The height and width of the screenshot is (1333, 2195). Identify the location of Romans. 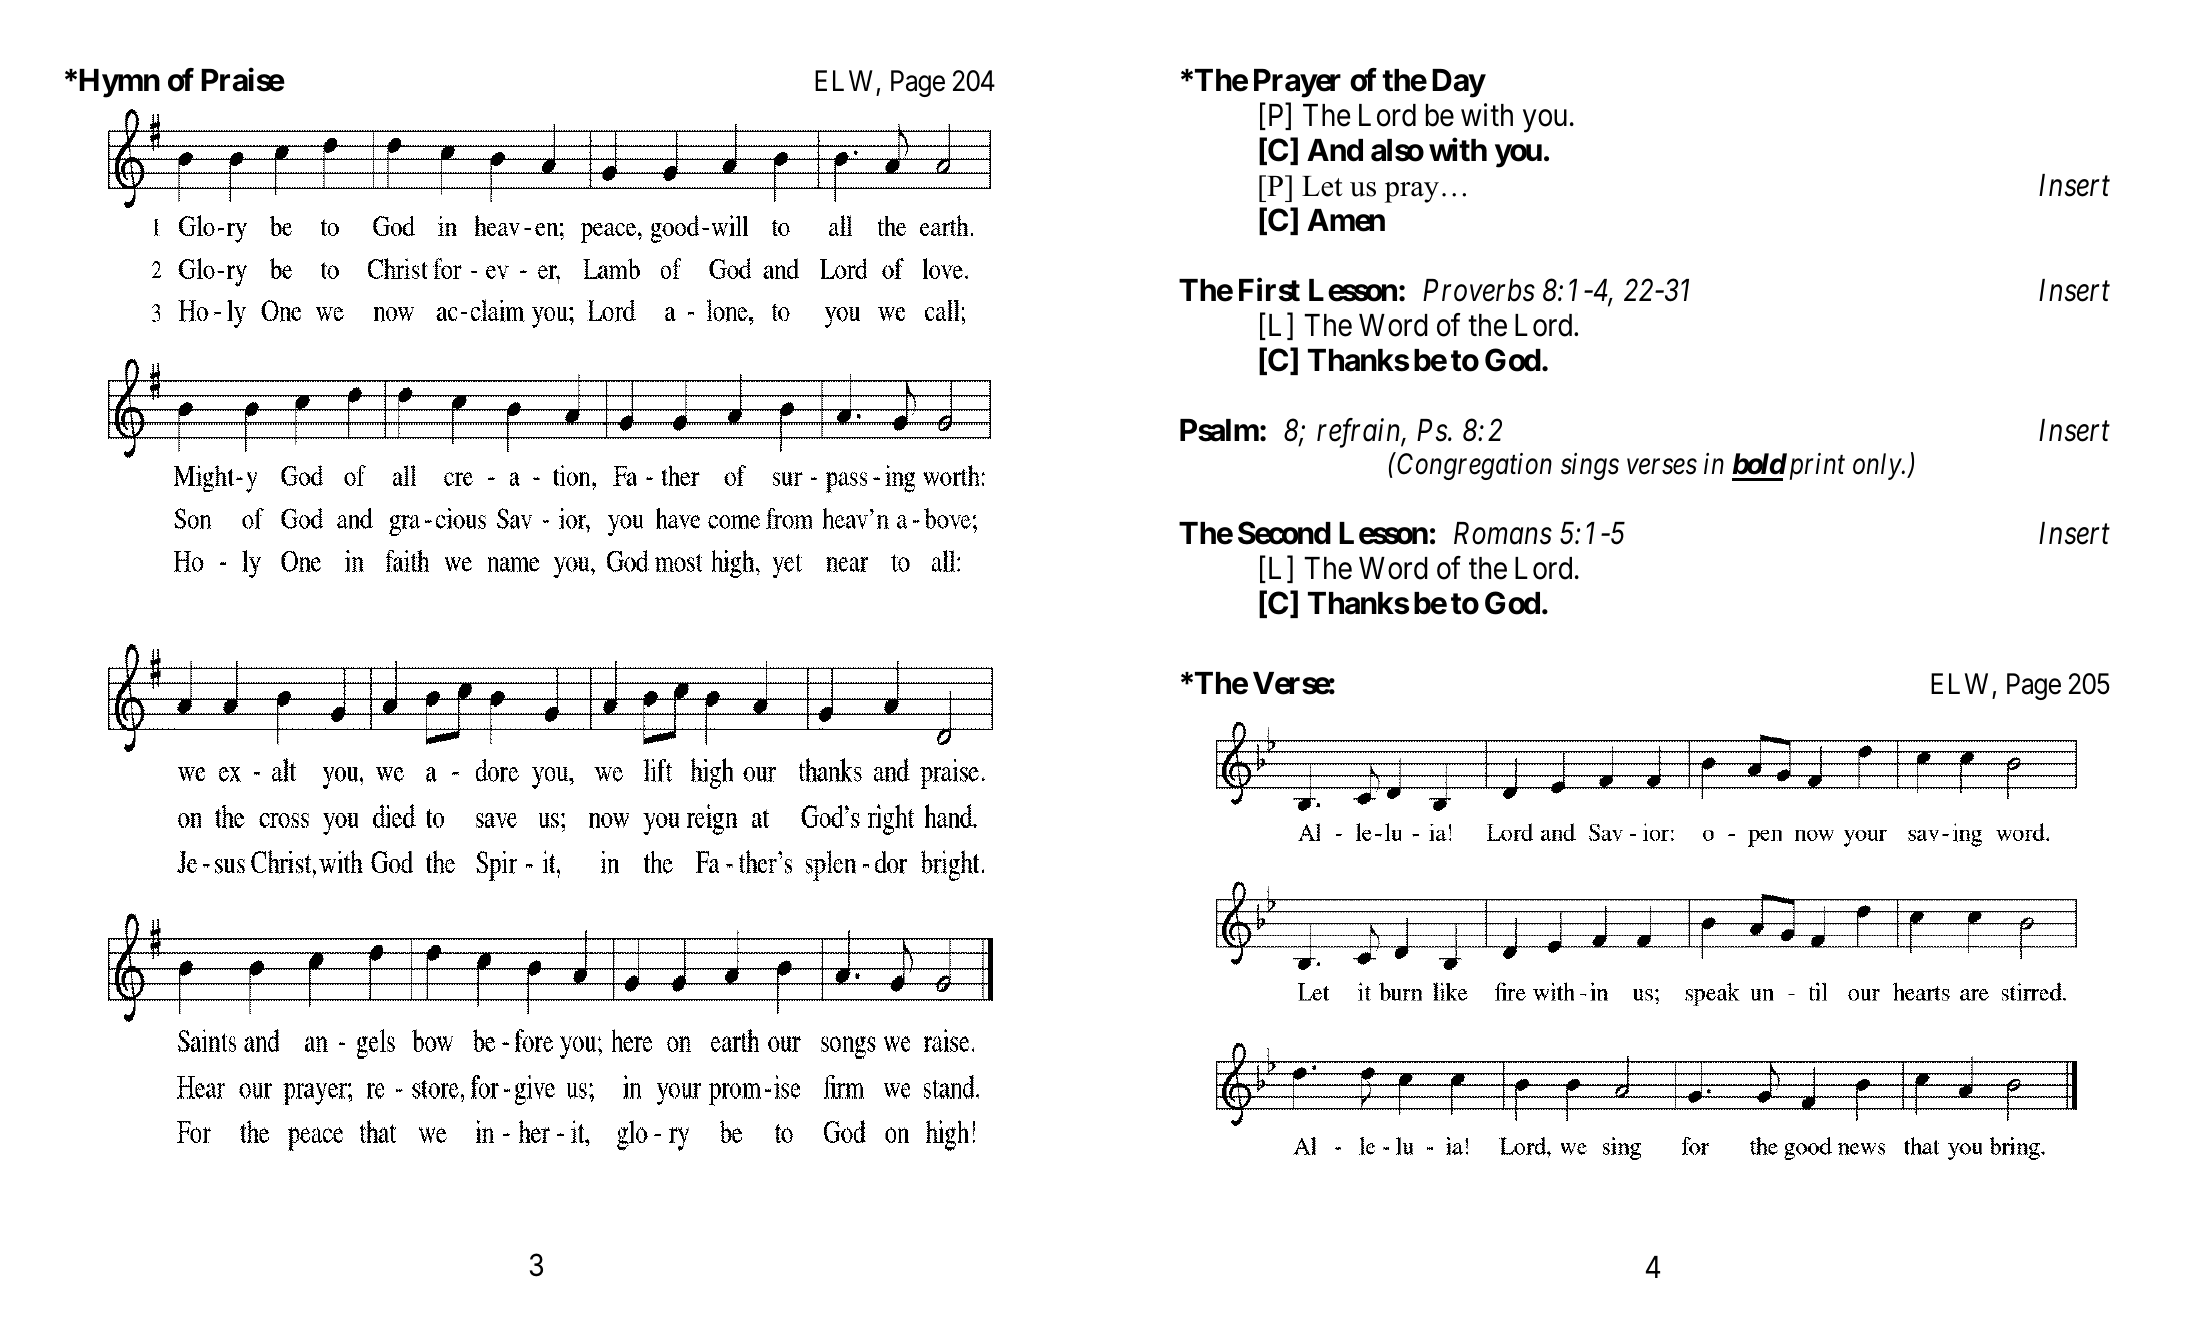
(1503, 533).
